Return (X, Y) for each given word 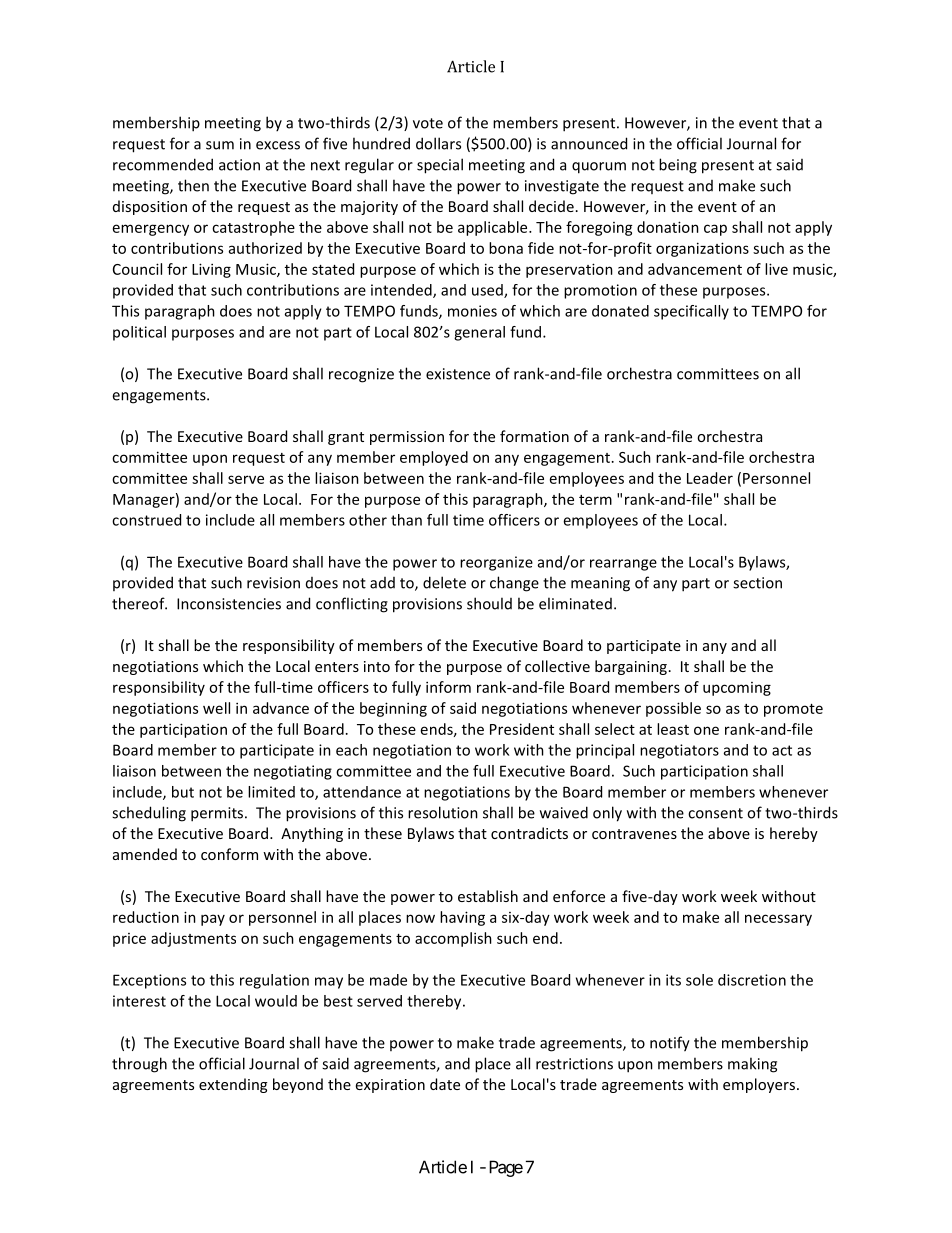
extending (233, 1085)
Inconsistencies (229, 604)
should (489, 603)
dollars (438, 143)
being (678, 166)
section (757, 583)
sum (220, 145)
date (445, 1084)
